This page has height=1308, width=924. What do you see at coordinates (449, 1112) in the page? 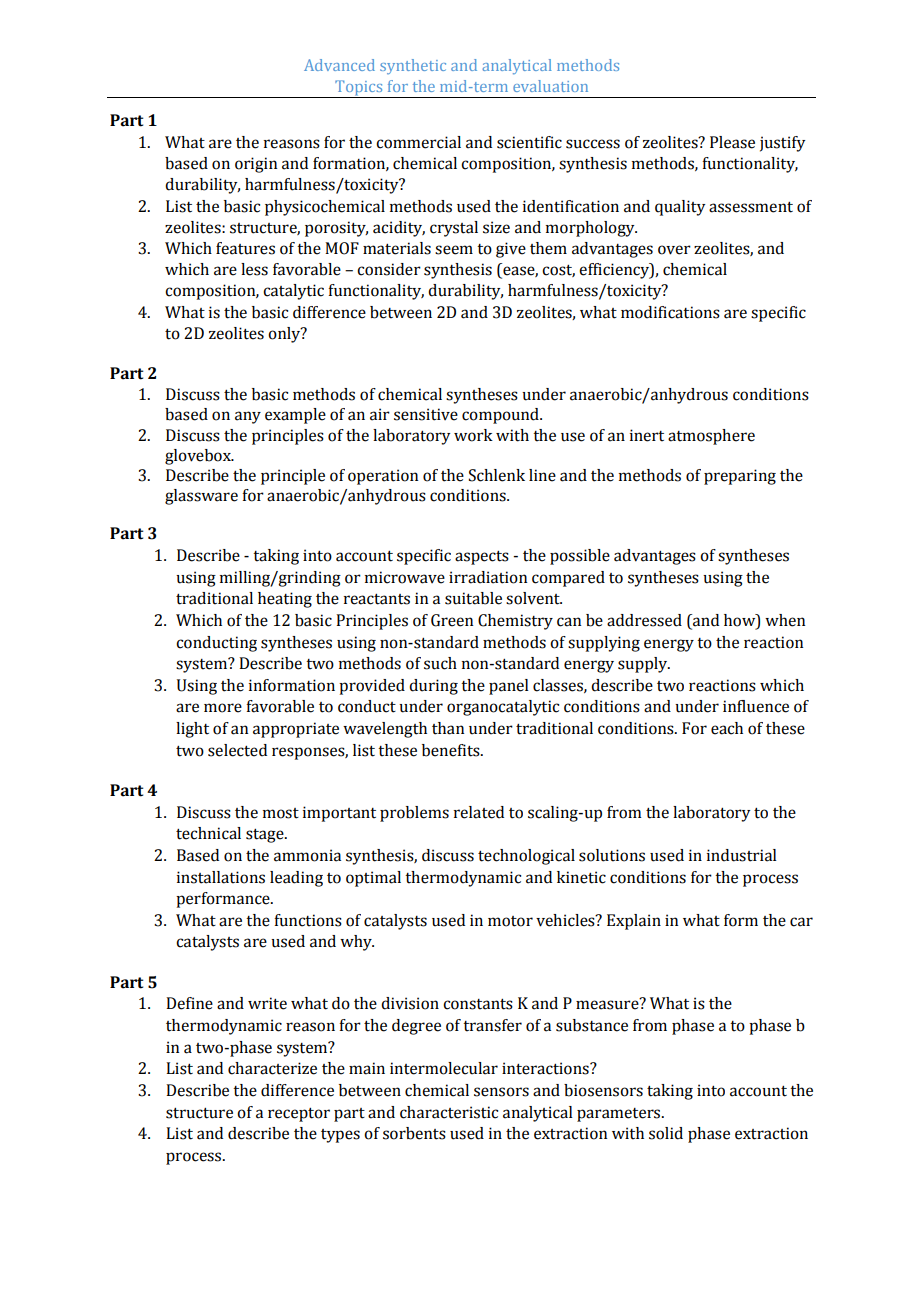
I see `characteristic` at bounding box center [449, 1112].
